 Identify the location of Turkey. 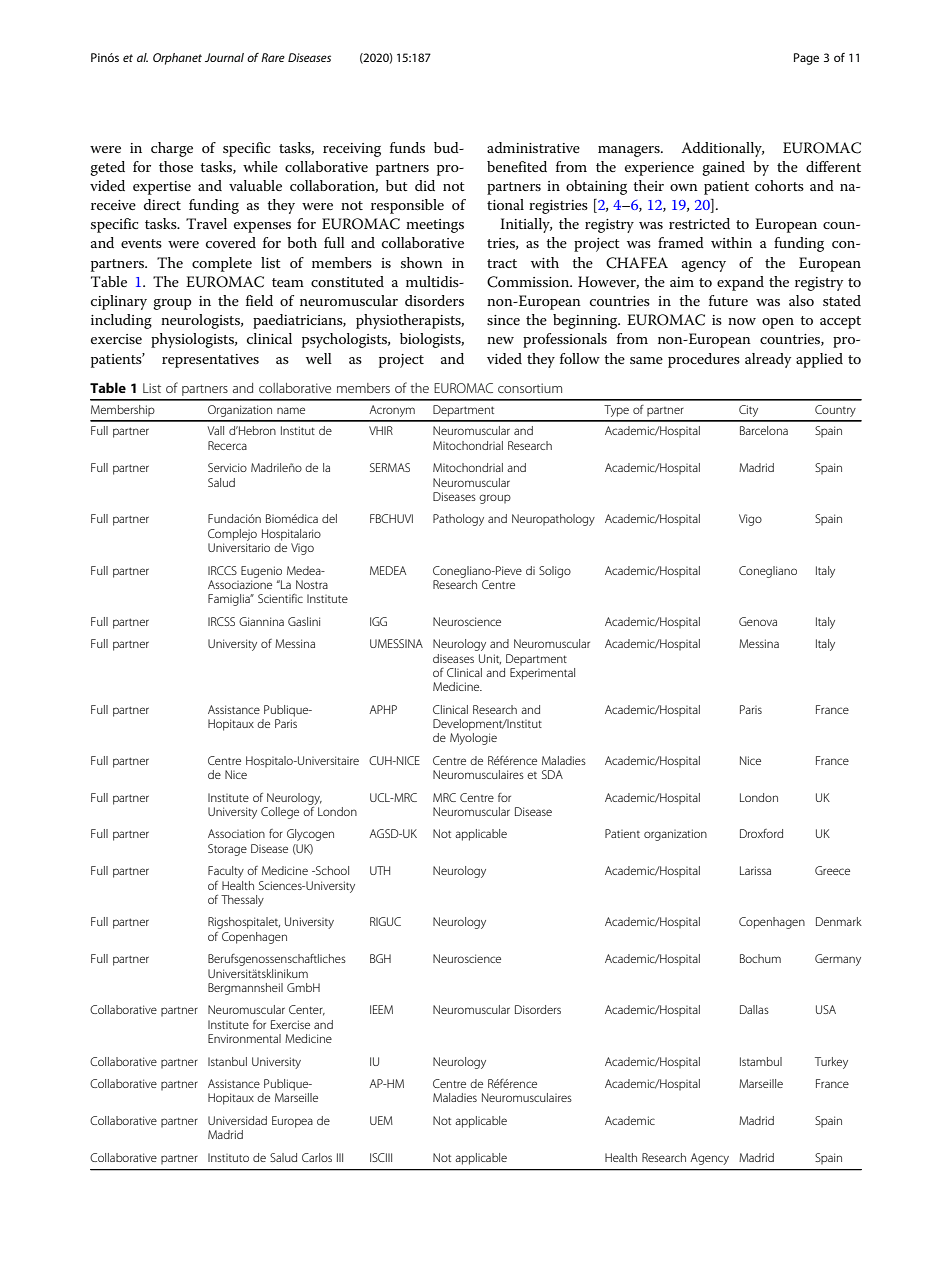
(831, 1063).
